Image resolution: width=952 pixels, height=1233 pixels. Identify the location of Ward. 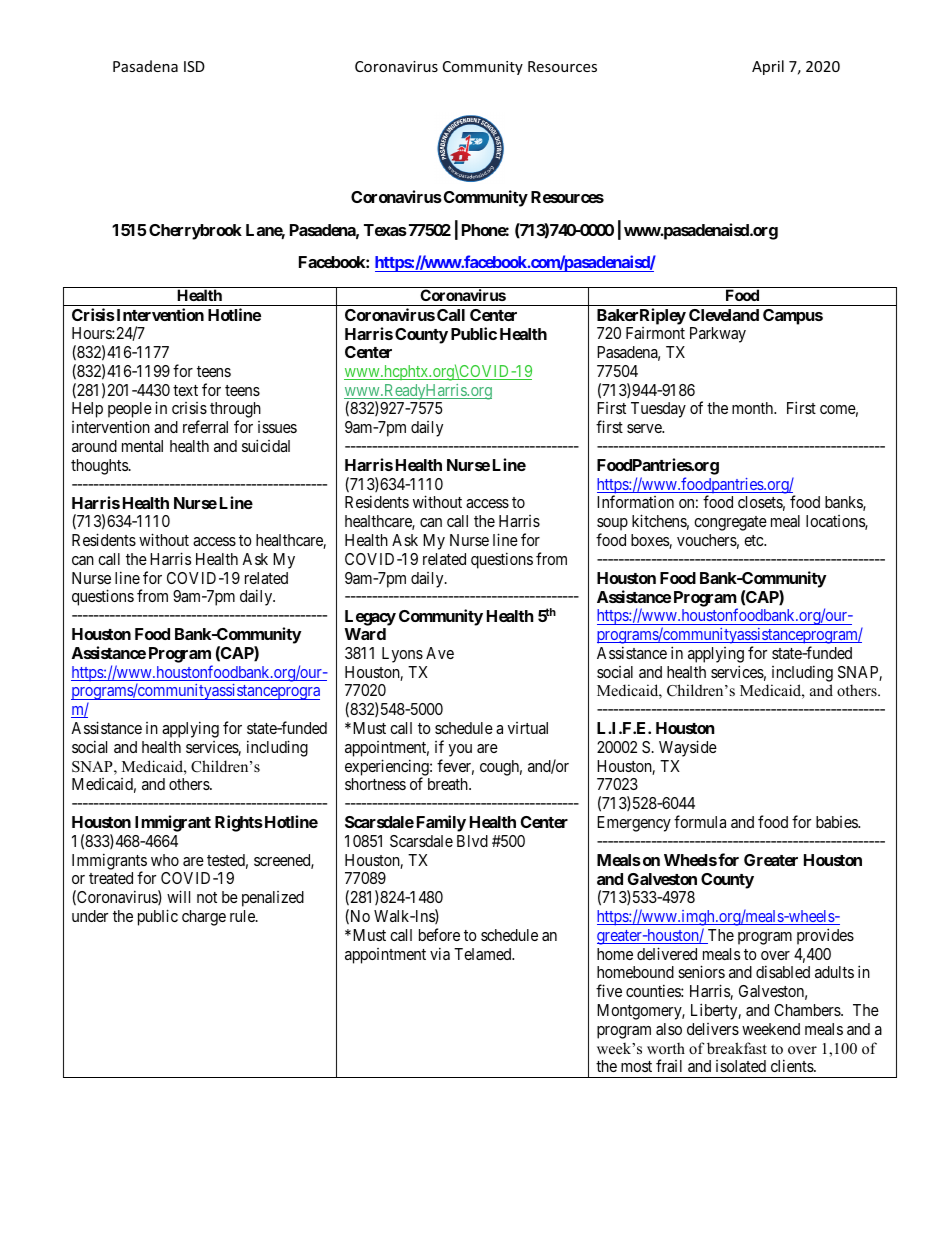
(365, 634).
